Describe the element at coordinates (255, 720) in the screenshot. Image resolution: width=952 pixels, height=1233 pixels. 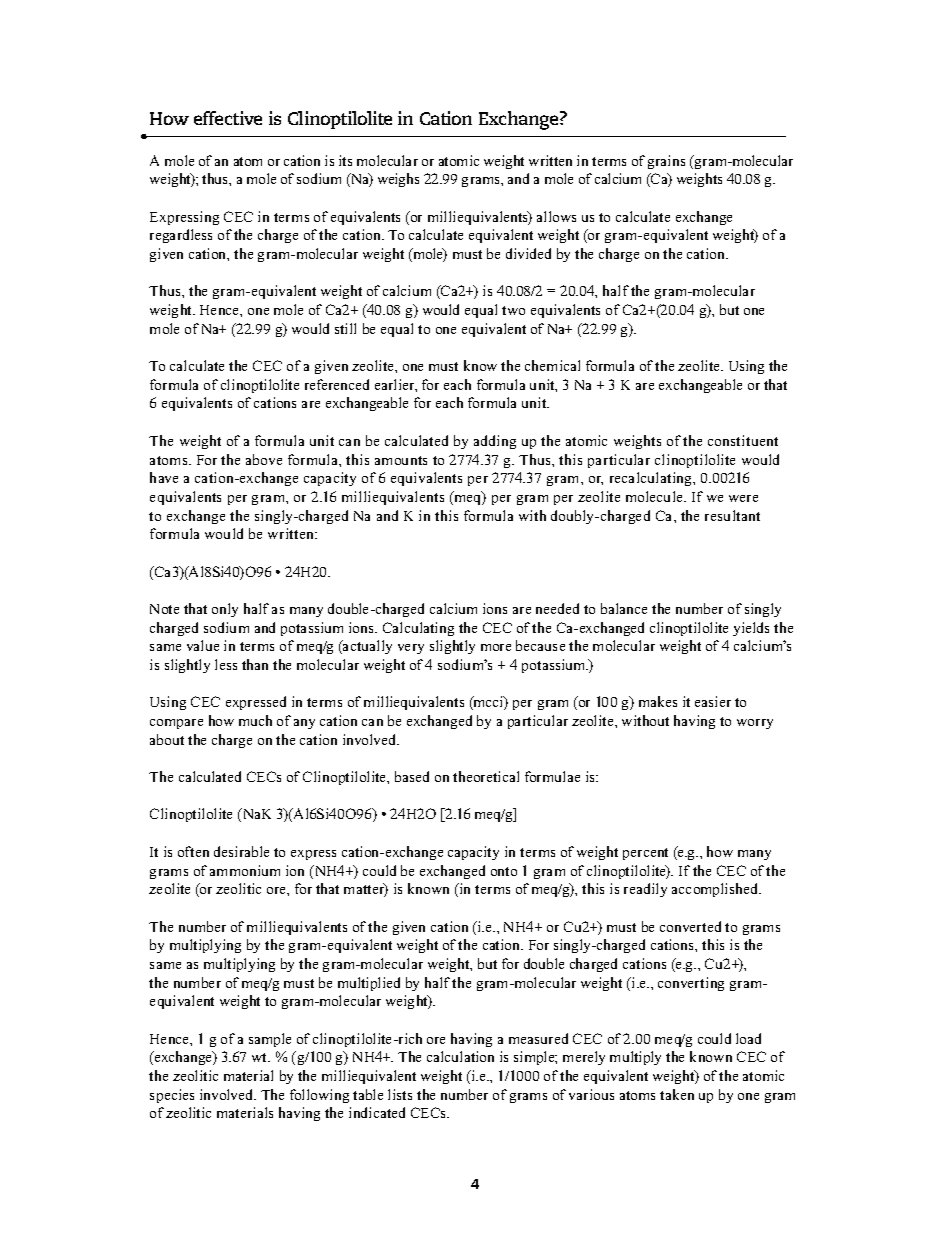
I see `much` at that location.
